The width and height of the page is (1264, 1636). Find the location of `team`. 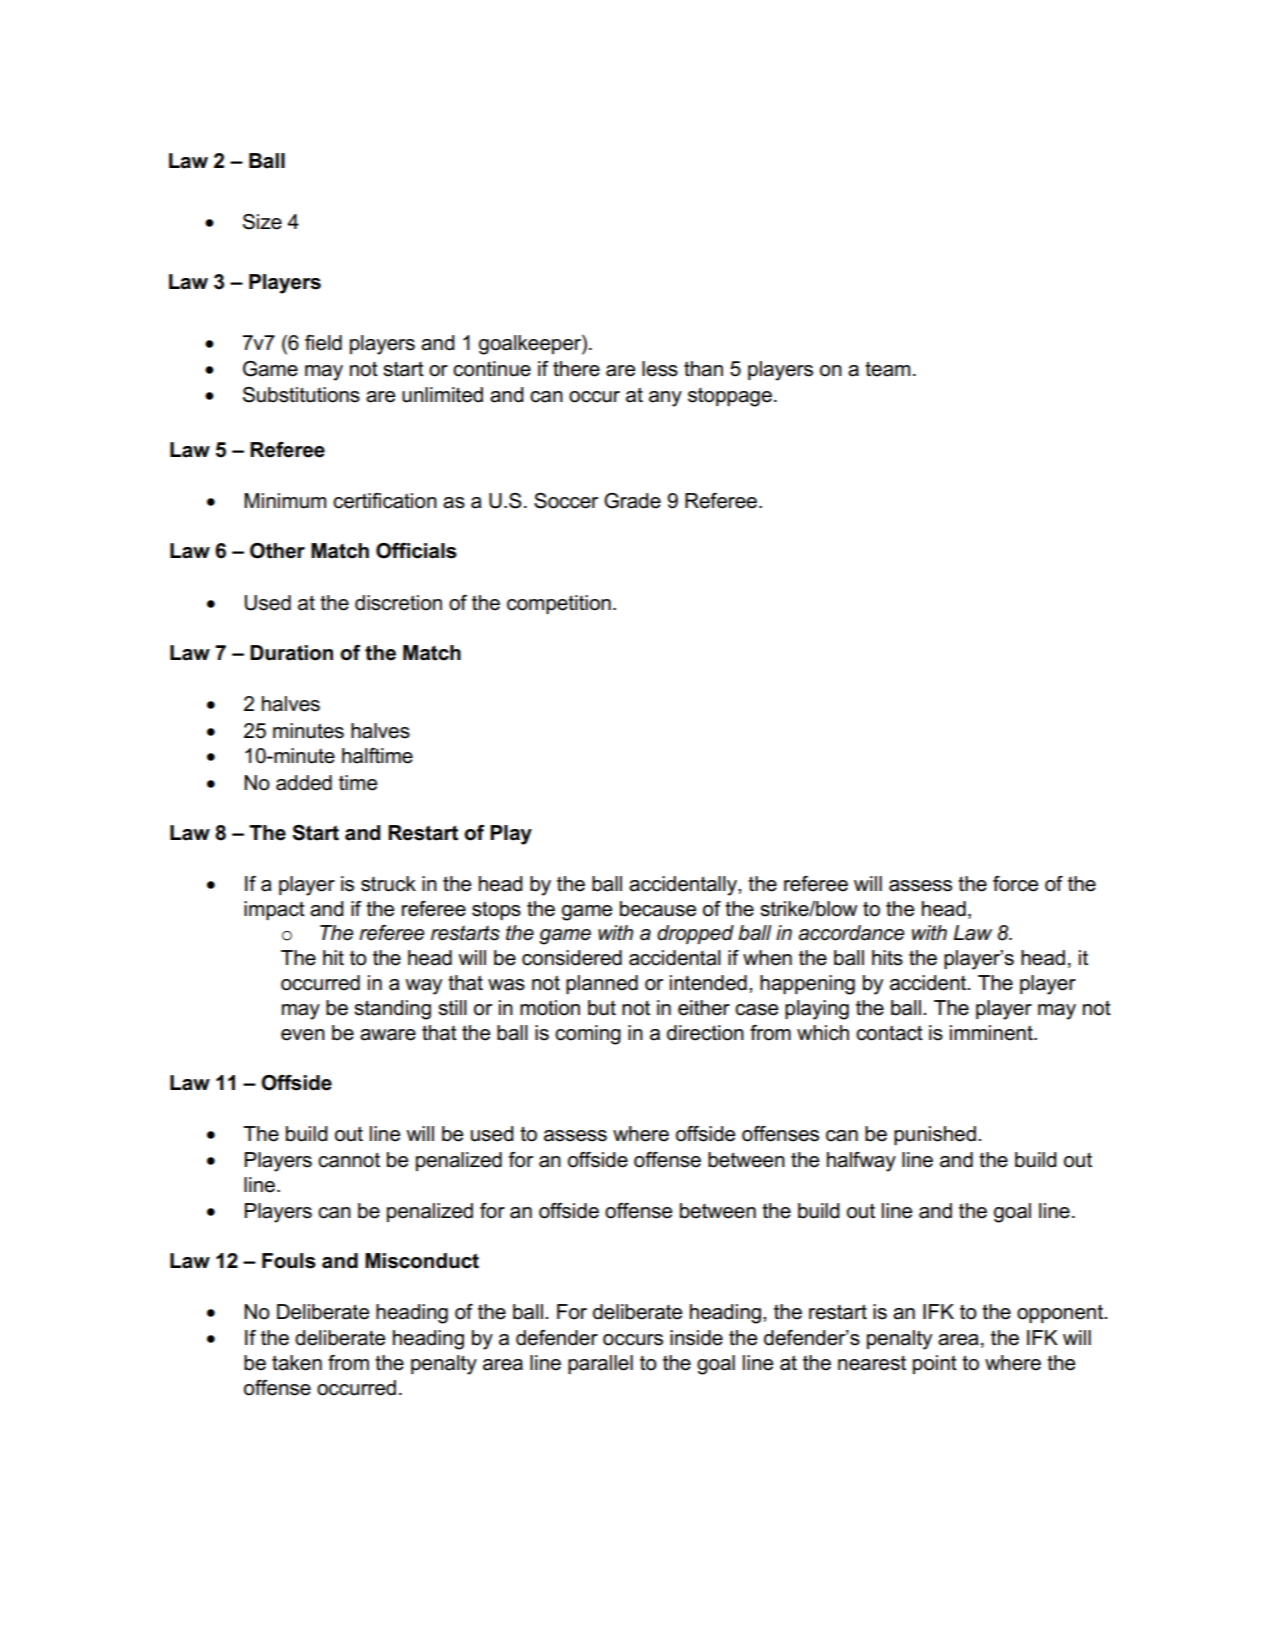

team is located at coordinates (887, 369).
